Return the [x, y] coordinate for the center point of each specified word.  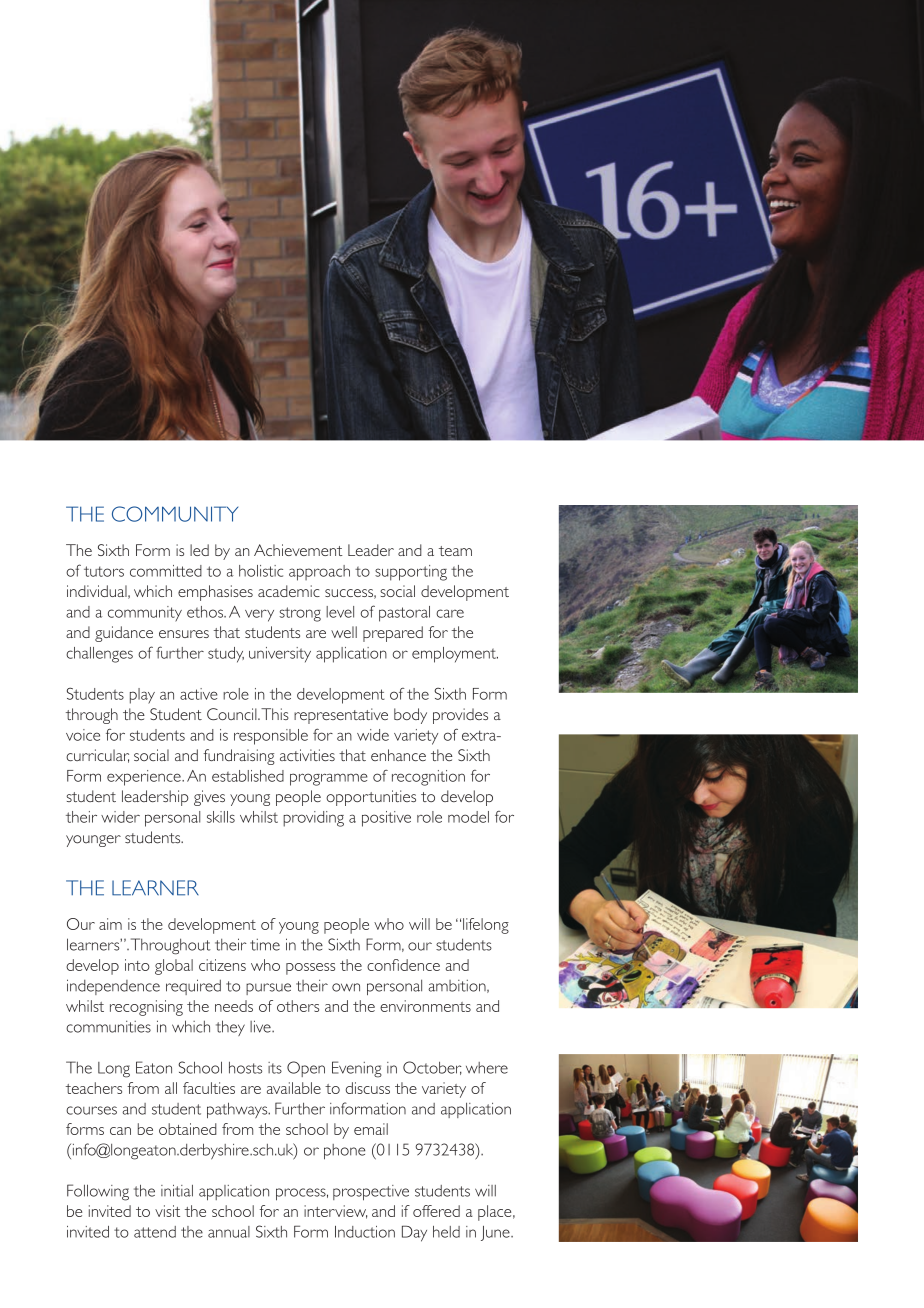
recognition [428, 778]
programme [329, 779]
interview [335, 1212]
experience [145, 778]
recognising [146, 1008]
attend [155, 1232]
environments [425, 1006]
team [455, 551]
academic [289, 591]
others [298, 1006]
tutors [104, 571]
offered [436, 1211]
